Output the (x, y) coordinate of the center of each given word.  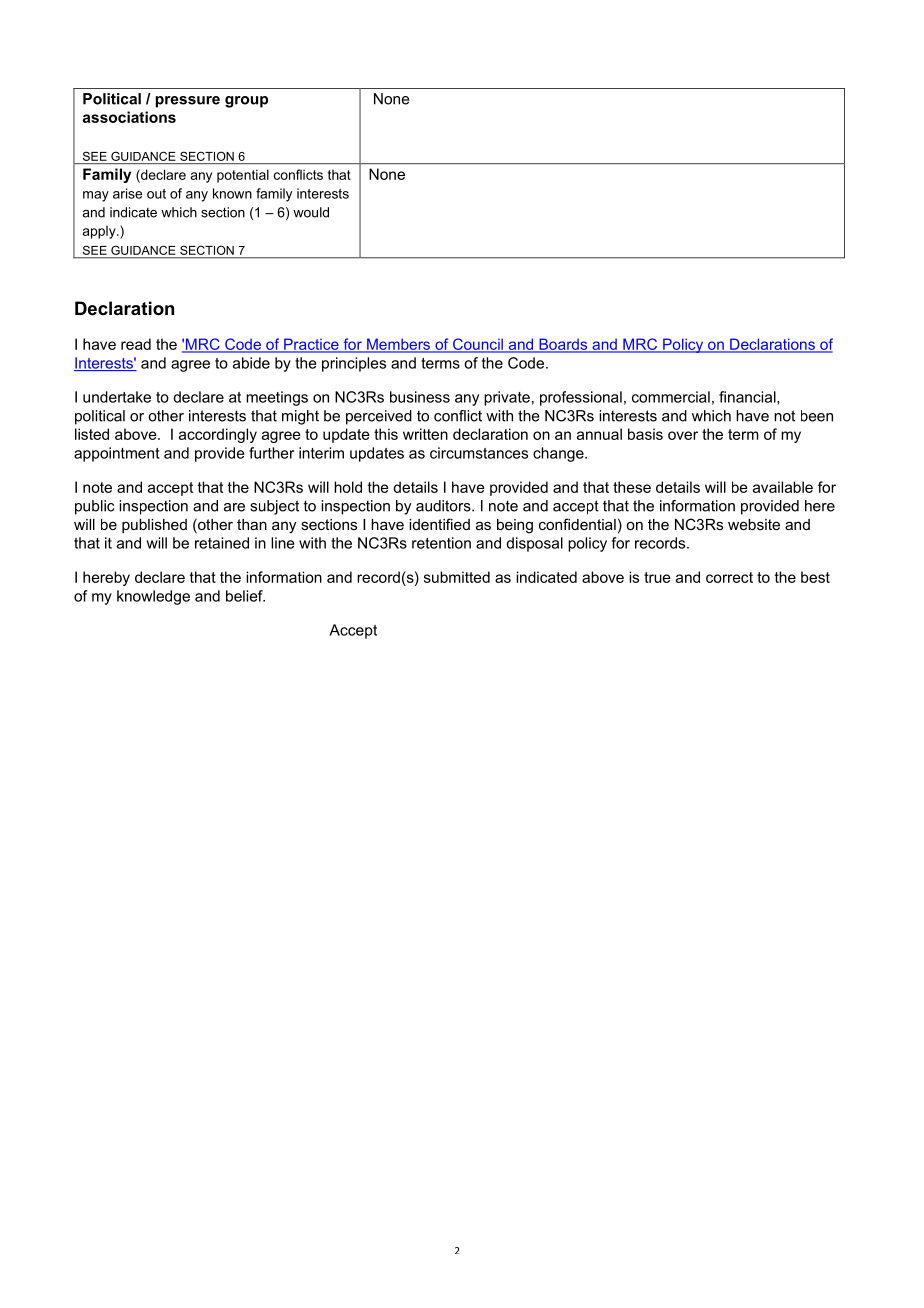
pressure (188, 102)
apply (100, 232)
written (425, 434)
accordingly (218, 435)
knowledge (153, 597)
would (311, 212)
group (246, 102)
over (683, 435)
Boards (563, 345)
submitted (457, 577)
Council (477, 345)
